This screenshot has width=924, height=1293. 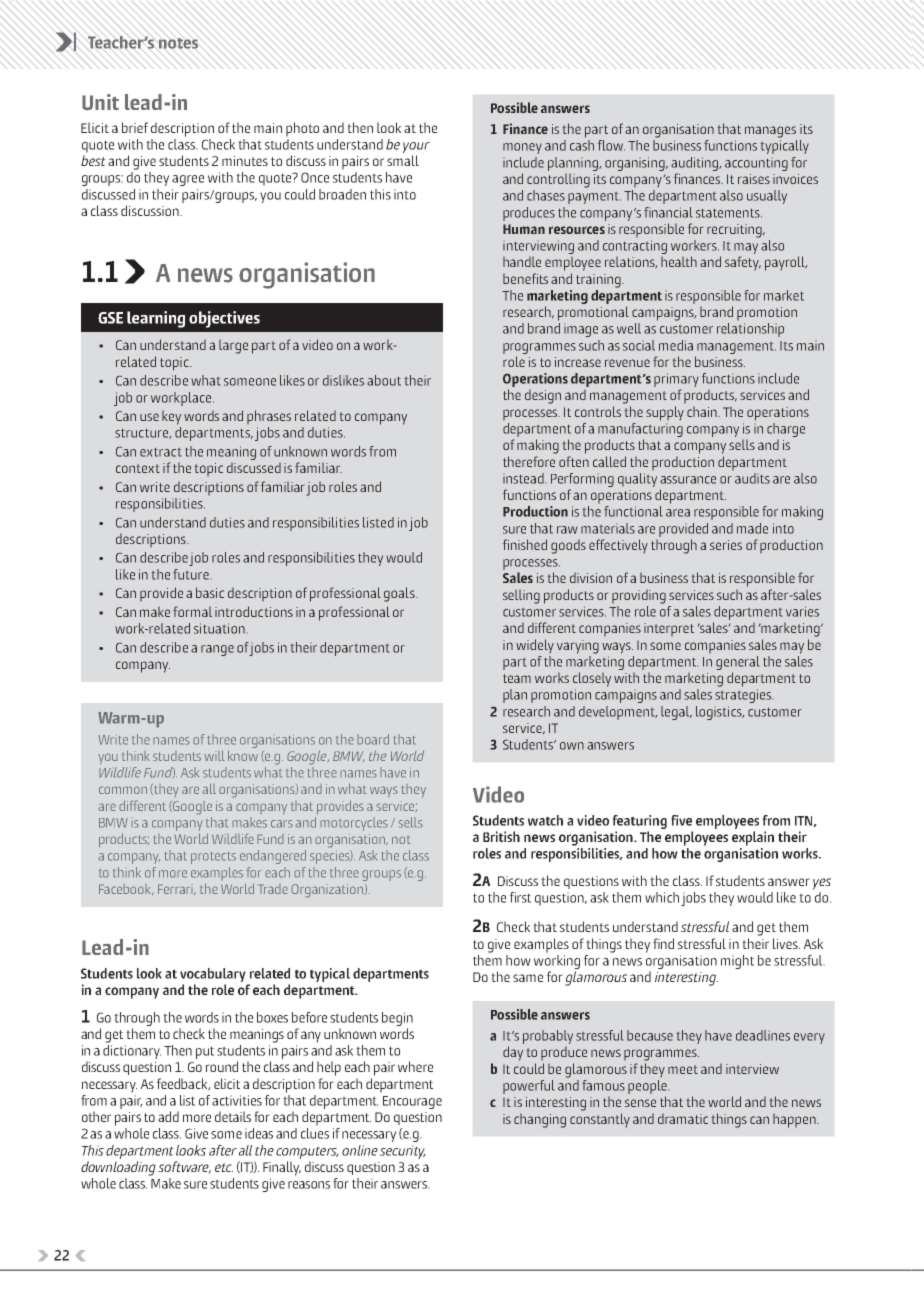 What do you see at coordinates (753, 838) in the screenshot?
I see `explain` at bounding box center [753, 838].
